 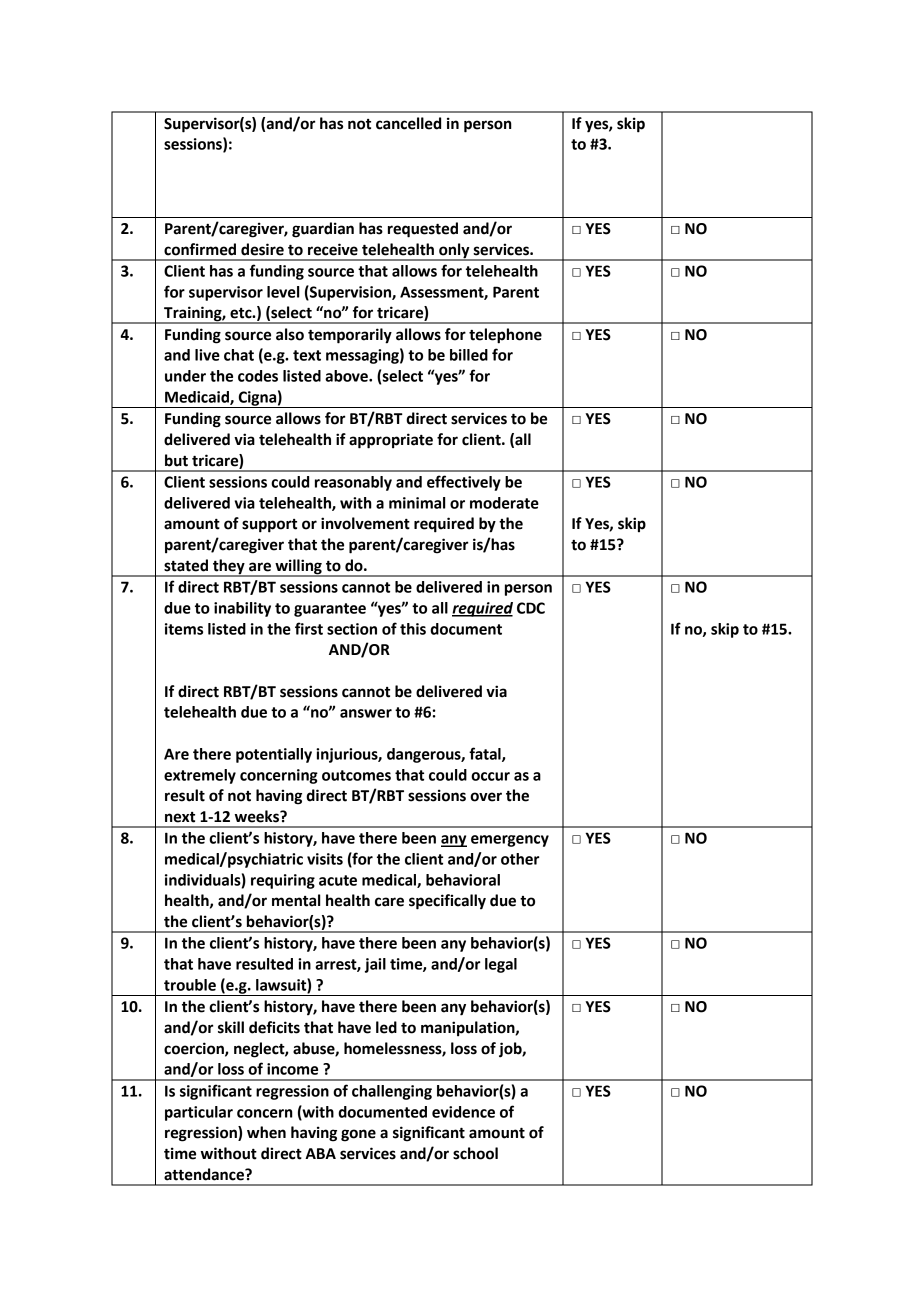 I want to click on outcomes, so click(x=356, y=775).
